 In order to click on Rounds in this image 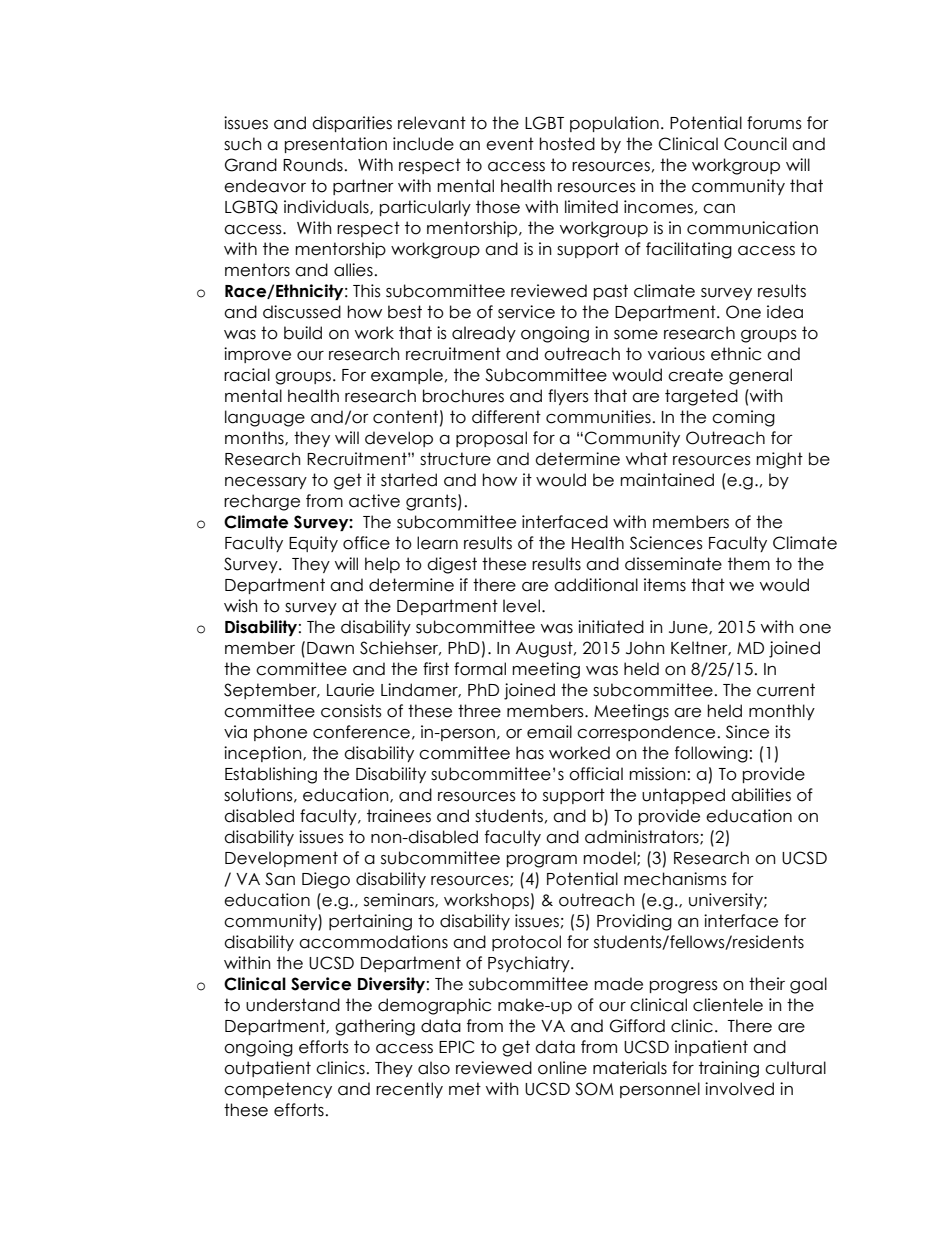, I will do `click(313, 165)`.
